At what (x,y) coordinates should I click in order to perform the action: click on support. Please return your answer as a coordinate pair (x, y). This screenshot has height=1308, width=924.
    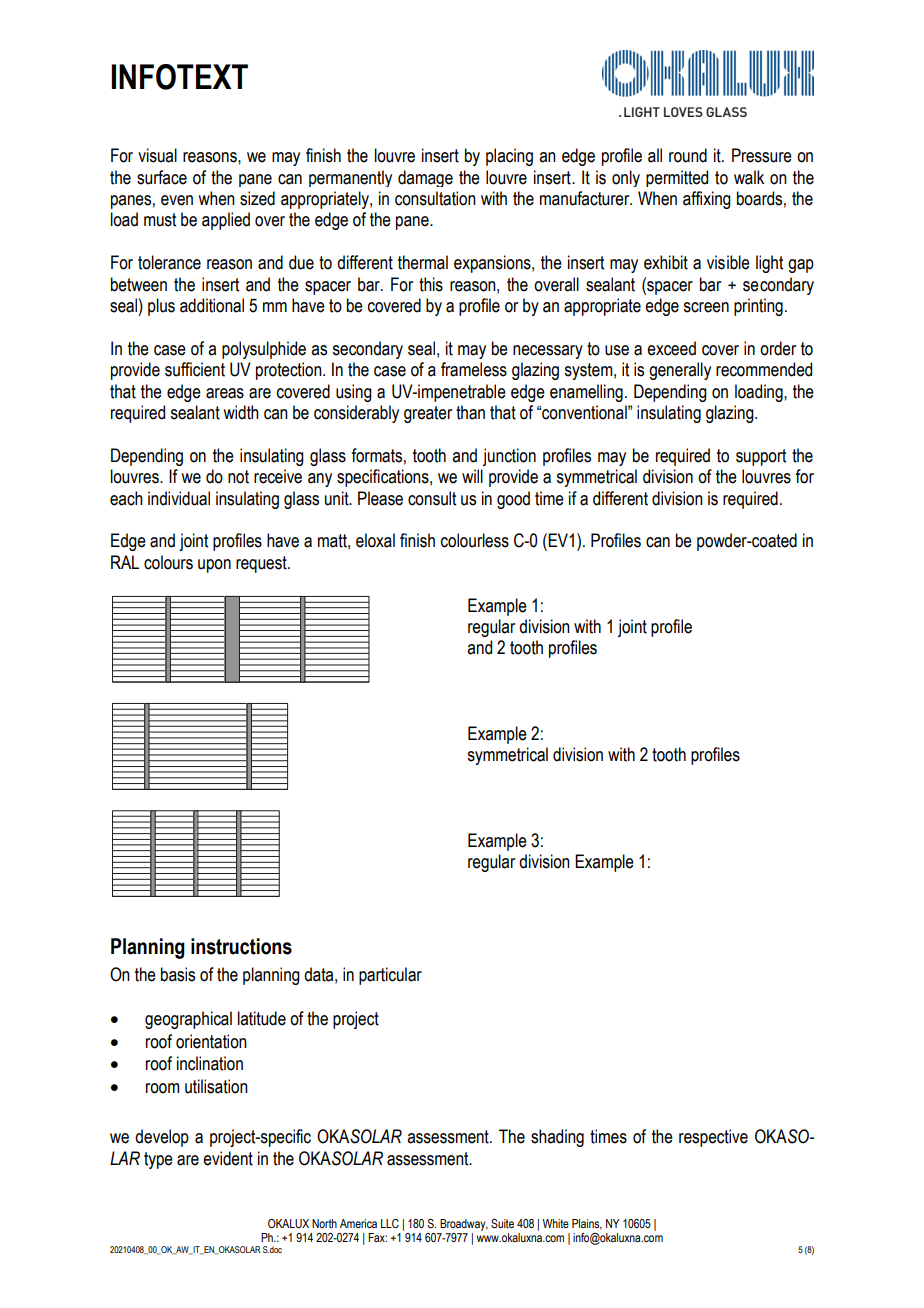
    Looking at the image, I should click on (761, 457).
